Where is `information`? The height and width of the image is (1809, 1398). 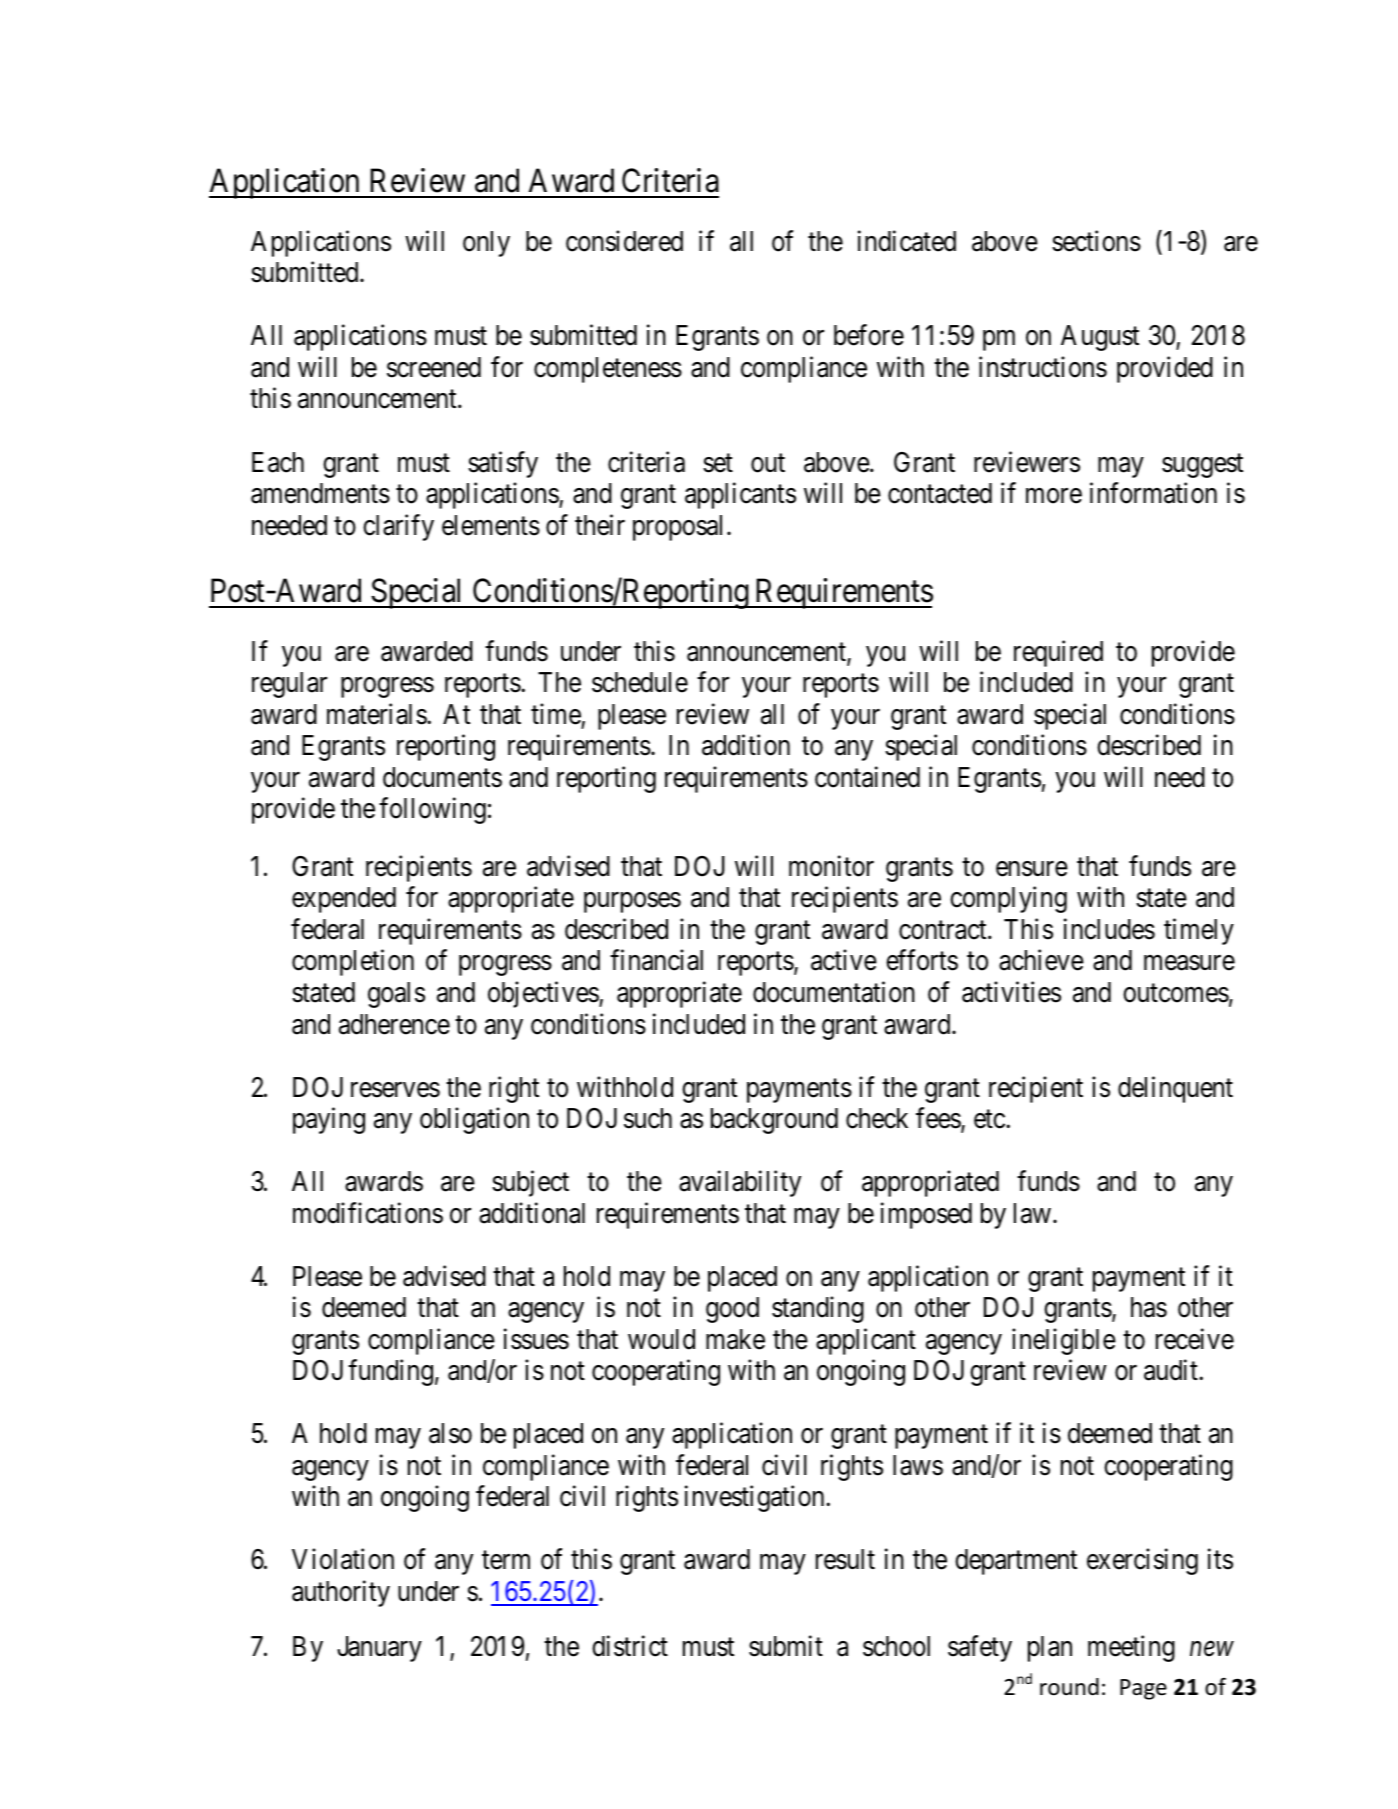 information is located at coordinates (1153, 493).
